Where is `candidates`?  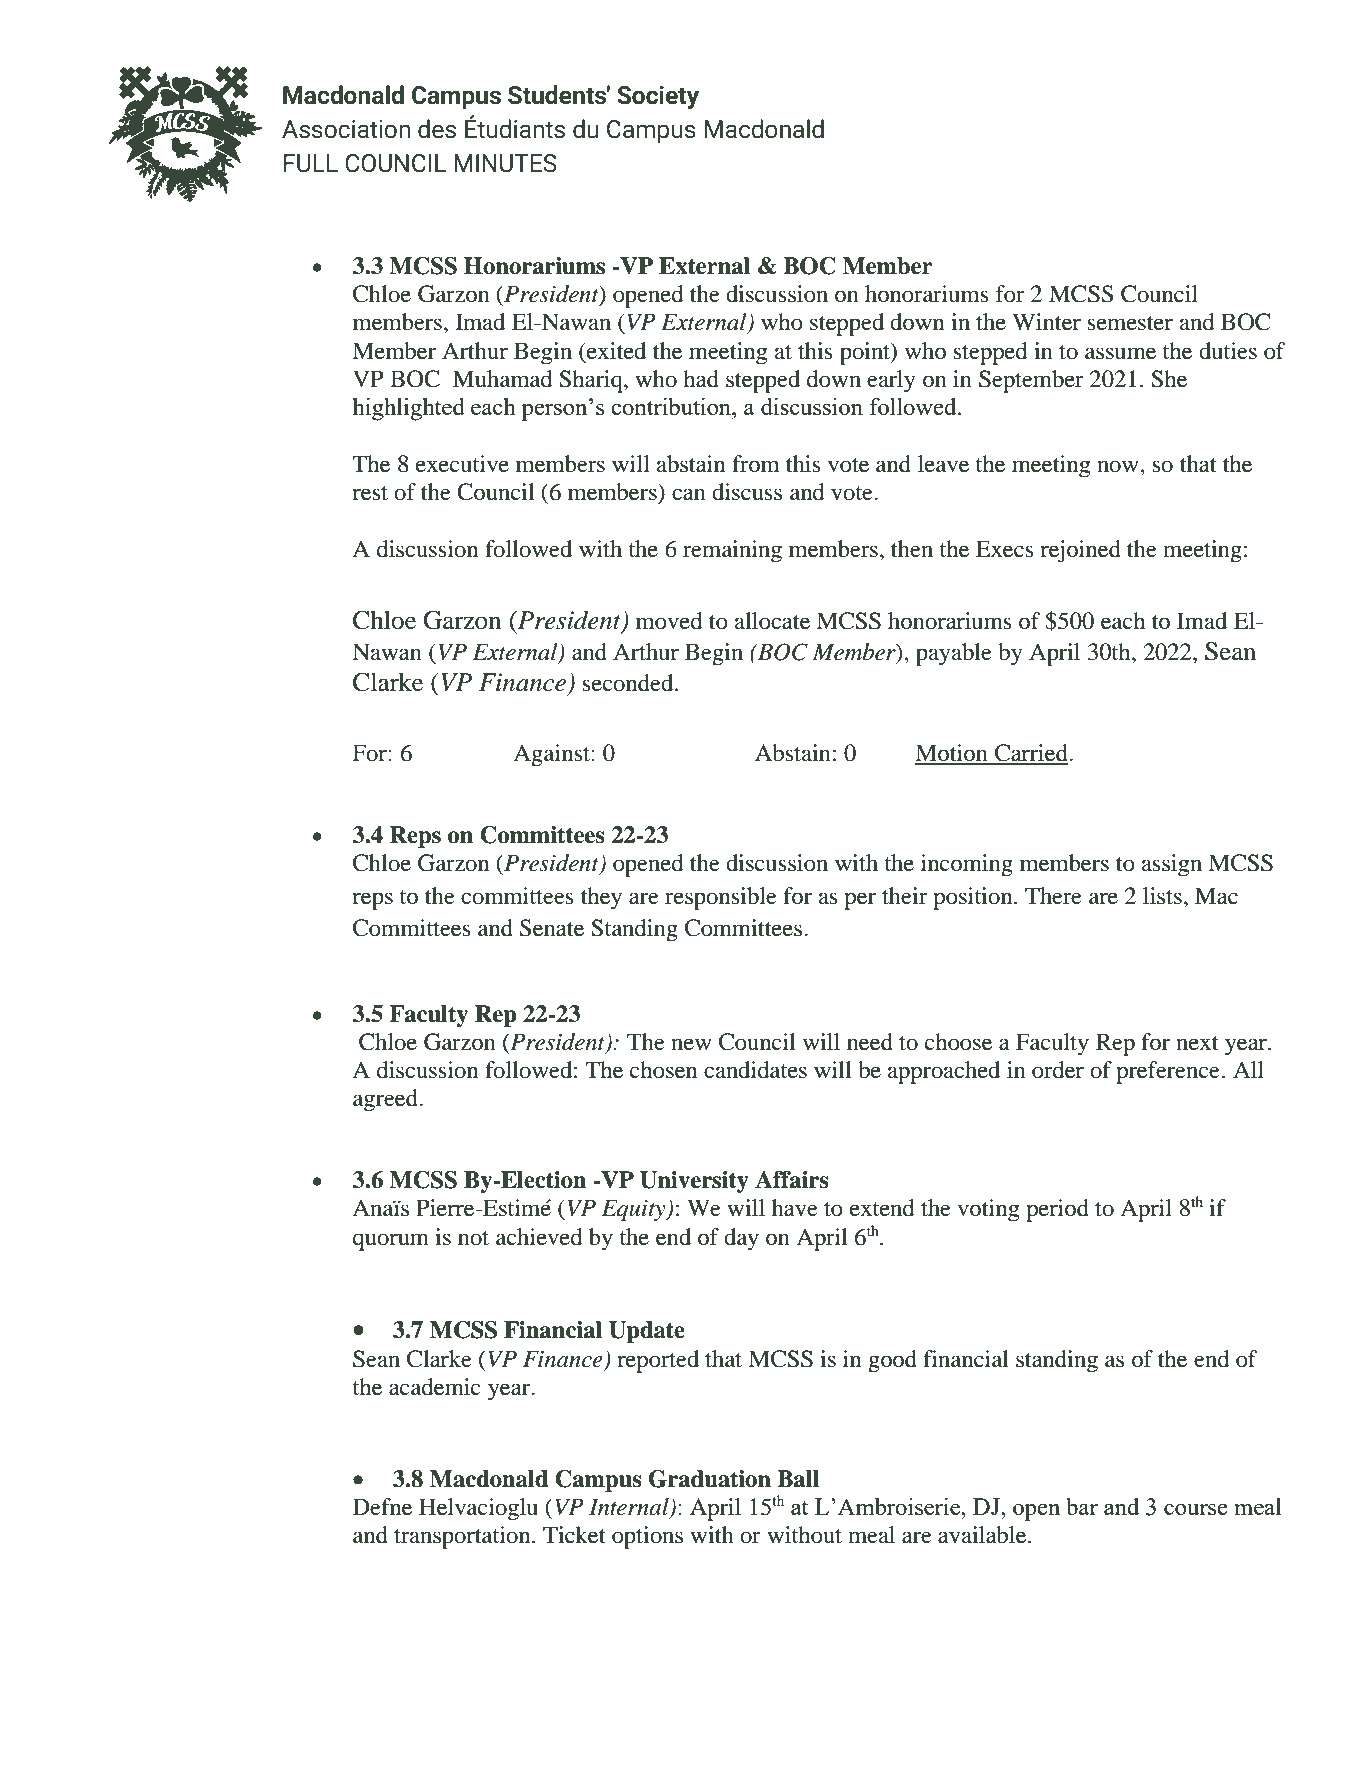 candidates is located at coordinates (755, 1070).
